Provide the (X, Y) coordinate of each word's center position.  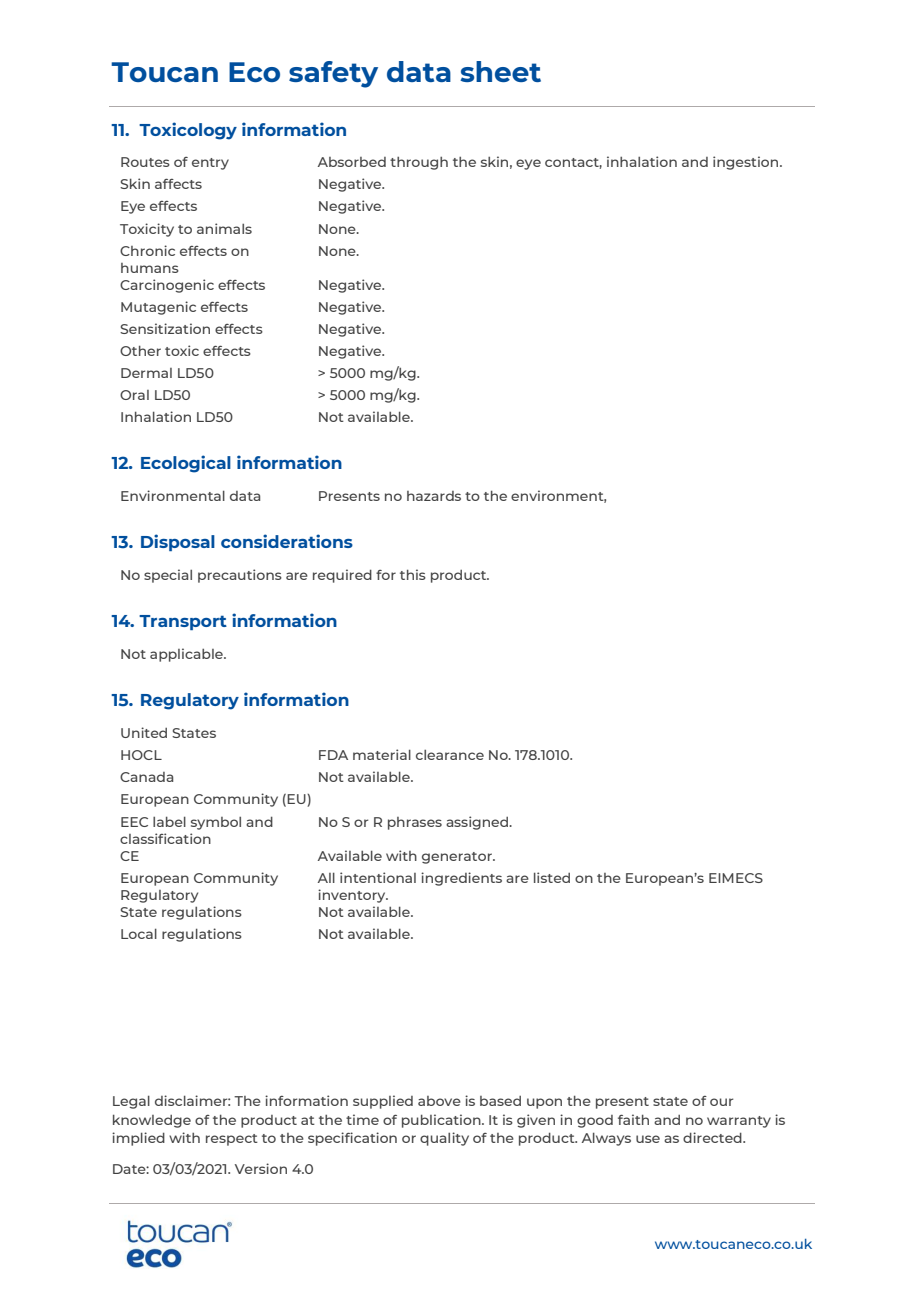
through (419, 163)
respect (232, 1140)
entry (210, 164)
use (648, 1139)
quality (444, 1139)
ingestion (747, 163)
